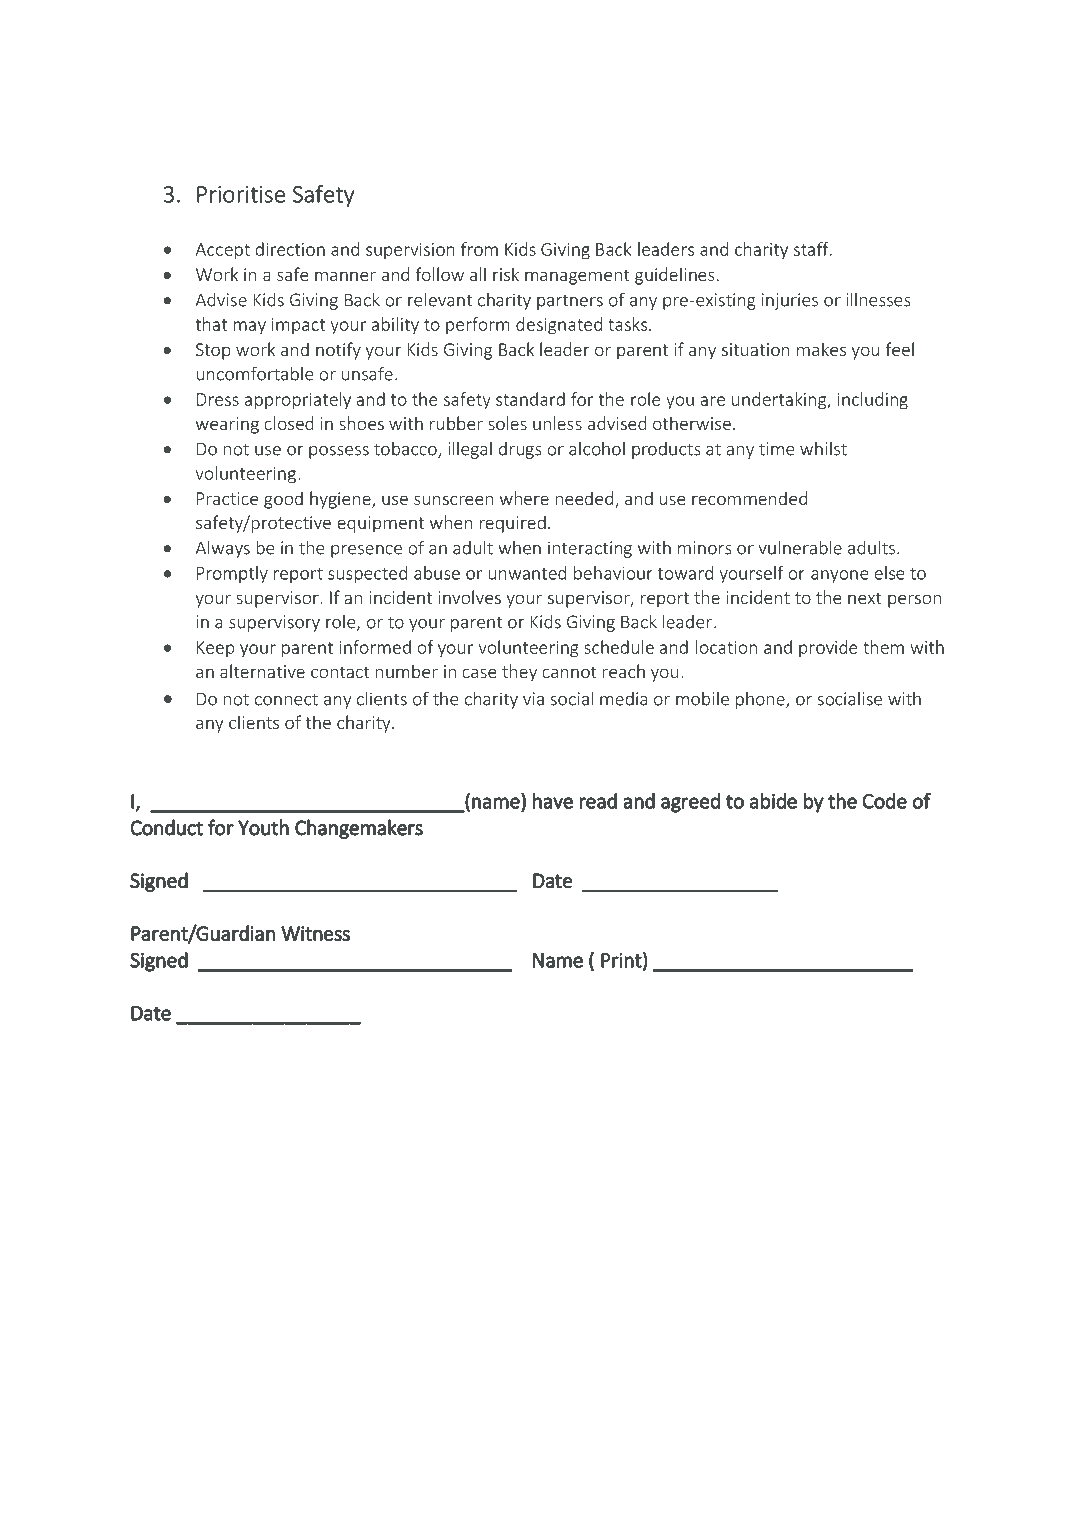 The height and width of the image is (1521, 1075). Describe the element at coordinates (821, 349) in the image. I see `makes` at that location.
